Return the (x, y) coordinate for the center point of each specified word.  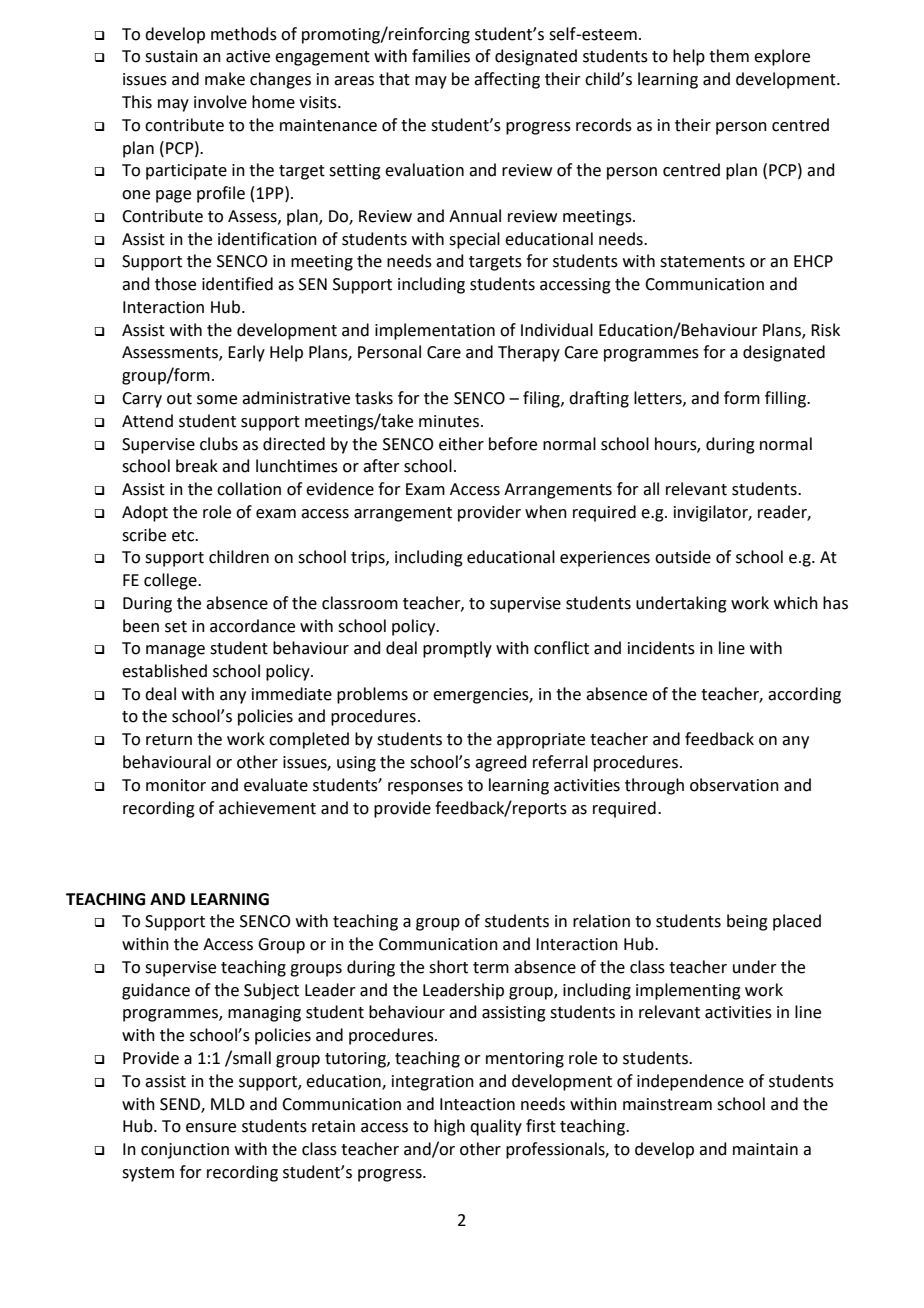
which (796, 603)
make (225, 79)
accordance (252, 626)
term (491, 968)
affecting (507, 80)
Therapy (529, 353)
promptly (457, 649)
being (747, 922)
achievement (267, 808)
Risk (825, 330)
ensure (211, 1128)
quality (496, 1127)
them (729, 56)
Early (246, 353)
